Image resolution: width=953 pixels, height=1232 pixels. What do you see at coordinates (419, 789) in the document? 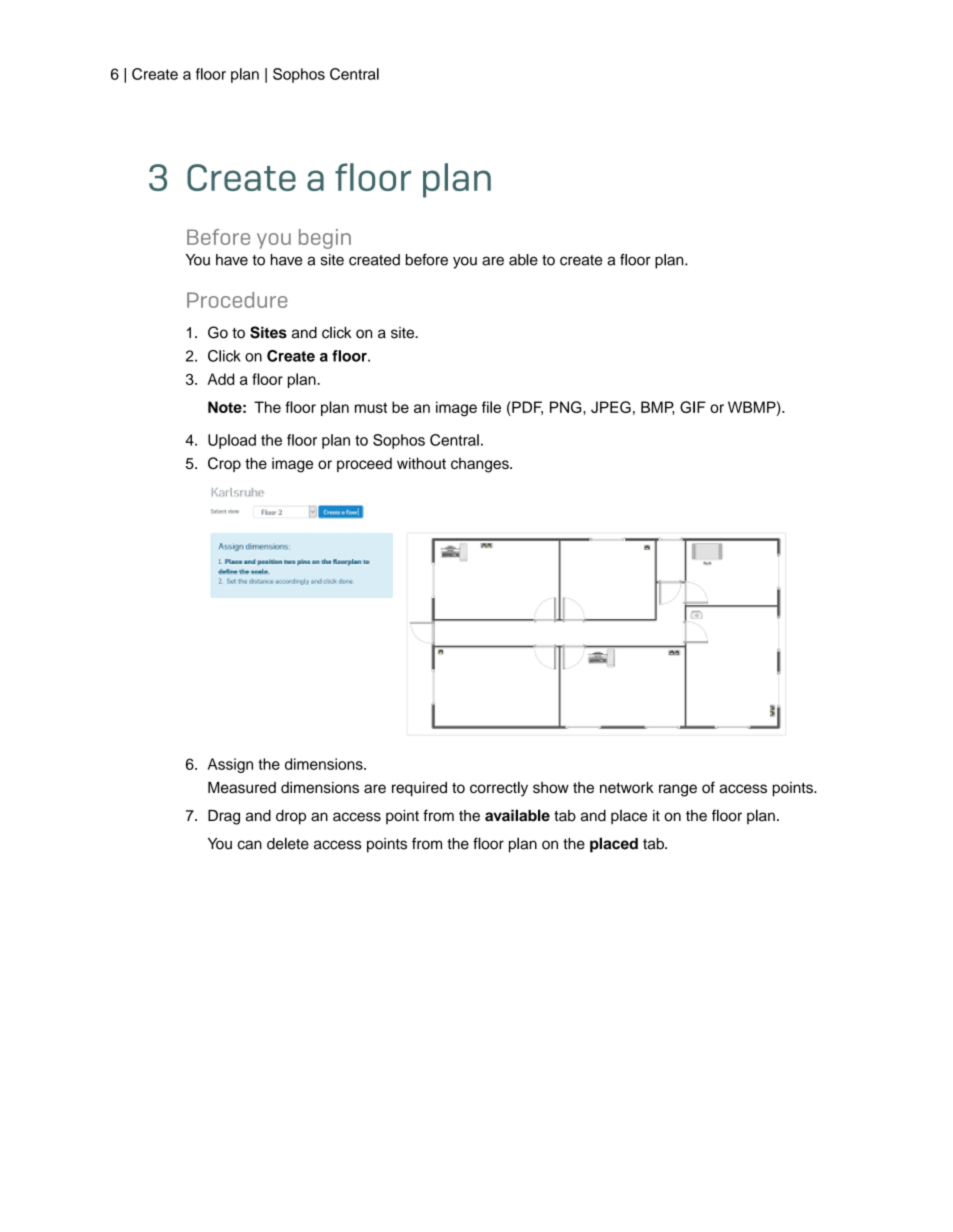
I see `required` at bounding box center [419, 789].
